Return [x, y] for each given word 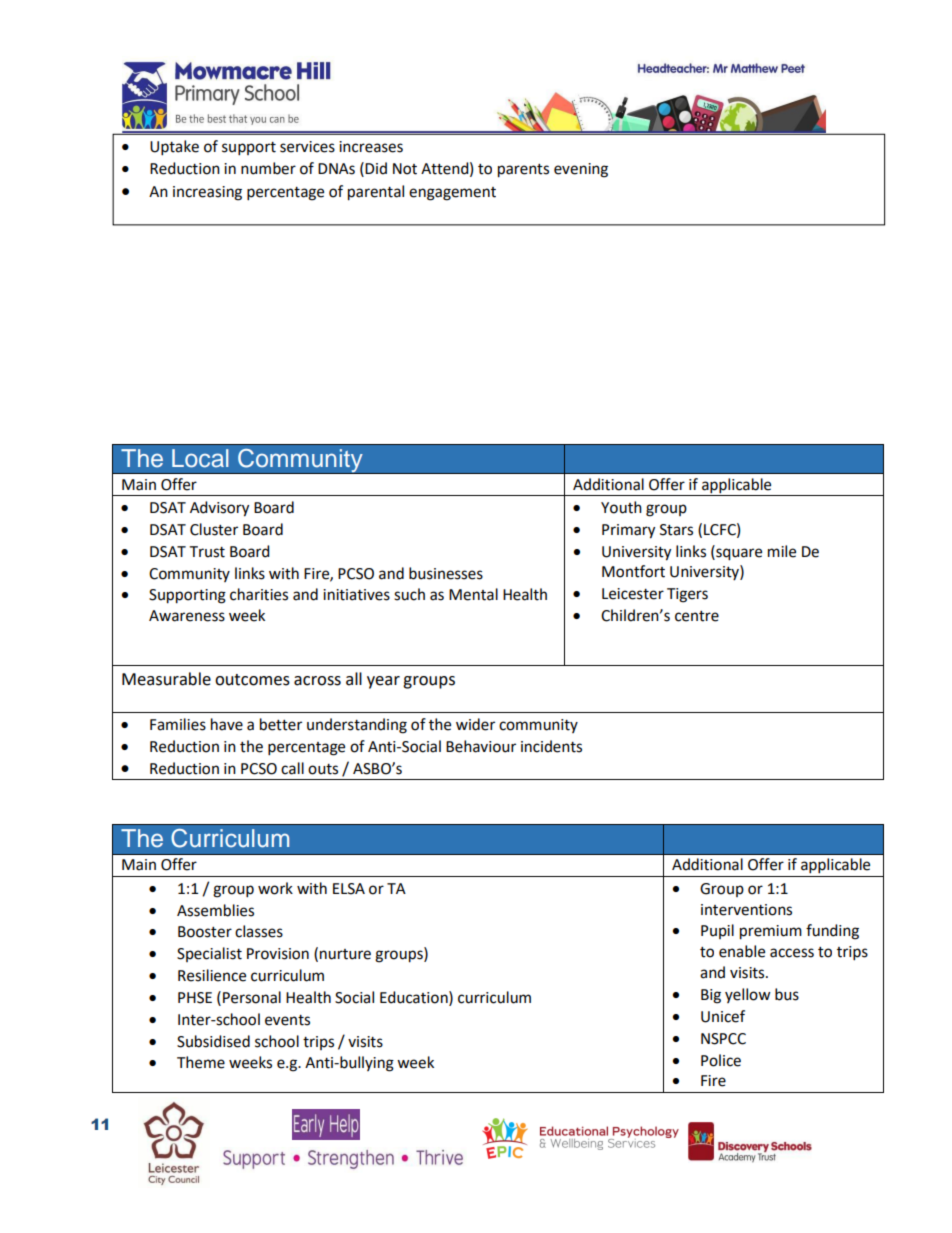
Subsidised [213, 1041]
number [268, 168]
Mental [473, 594]
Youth [621, 507]
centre [697, 616]
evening [581, 170]
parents [523, 171]
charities [259, 594]
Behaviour [481, 746]
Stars [676, 530]
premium [771, 932]
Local [200, 458]
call [292, 768]
